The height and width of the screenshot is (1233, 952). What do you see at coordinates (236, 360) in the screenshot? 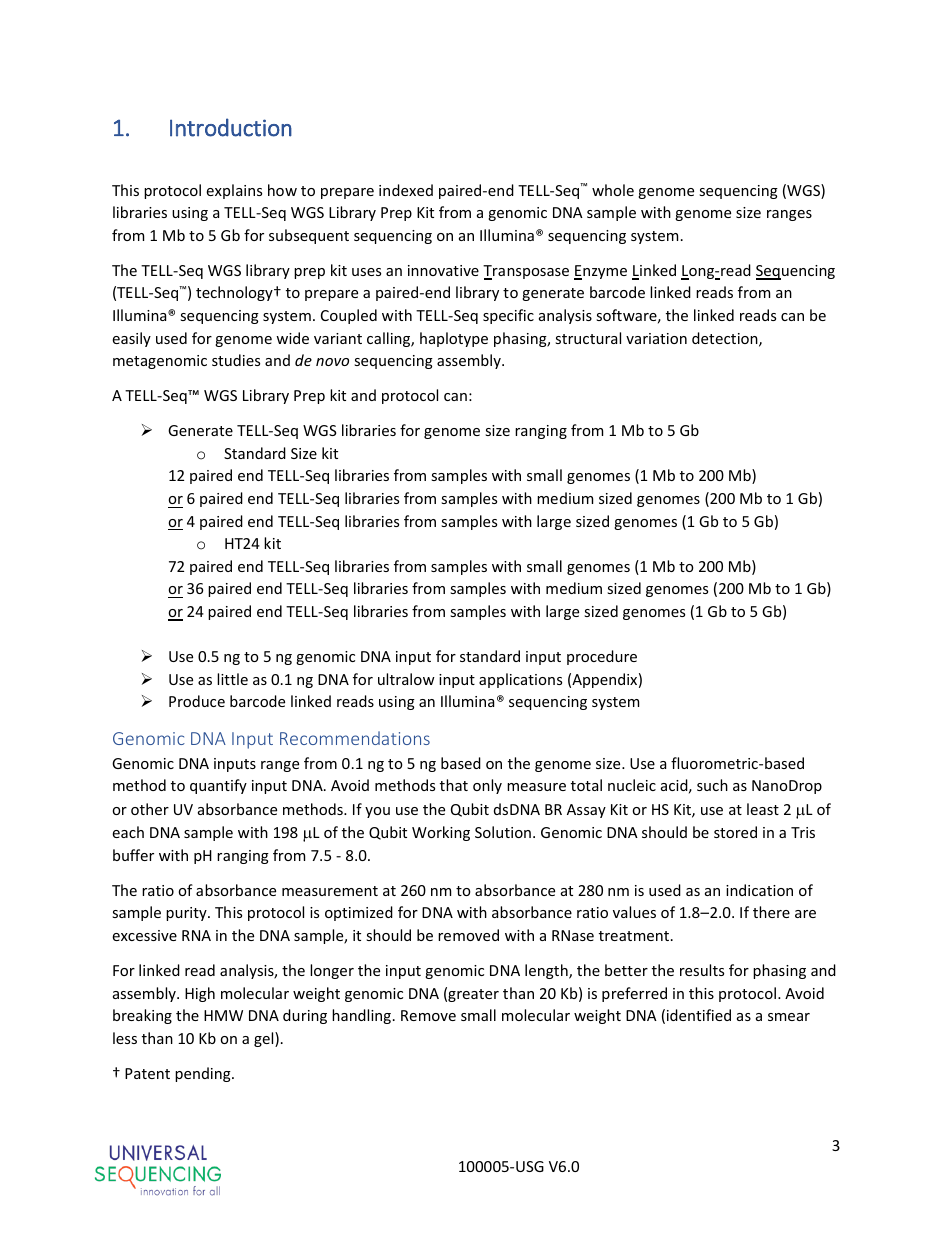
I see `studies` at bounding box center [236, 360].
